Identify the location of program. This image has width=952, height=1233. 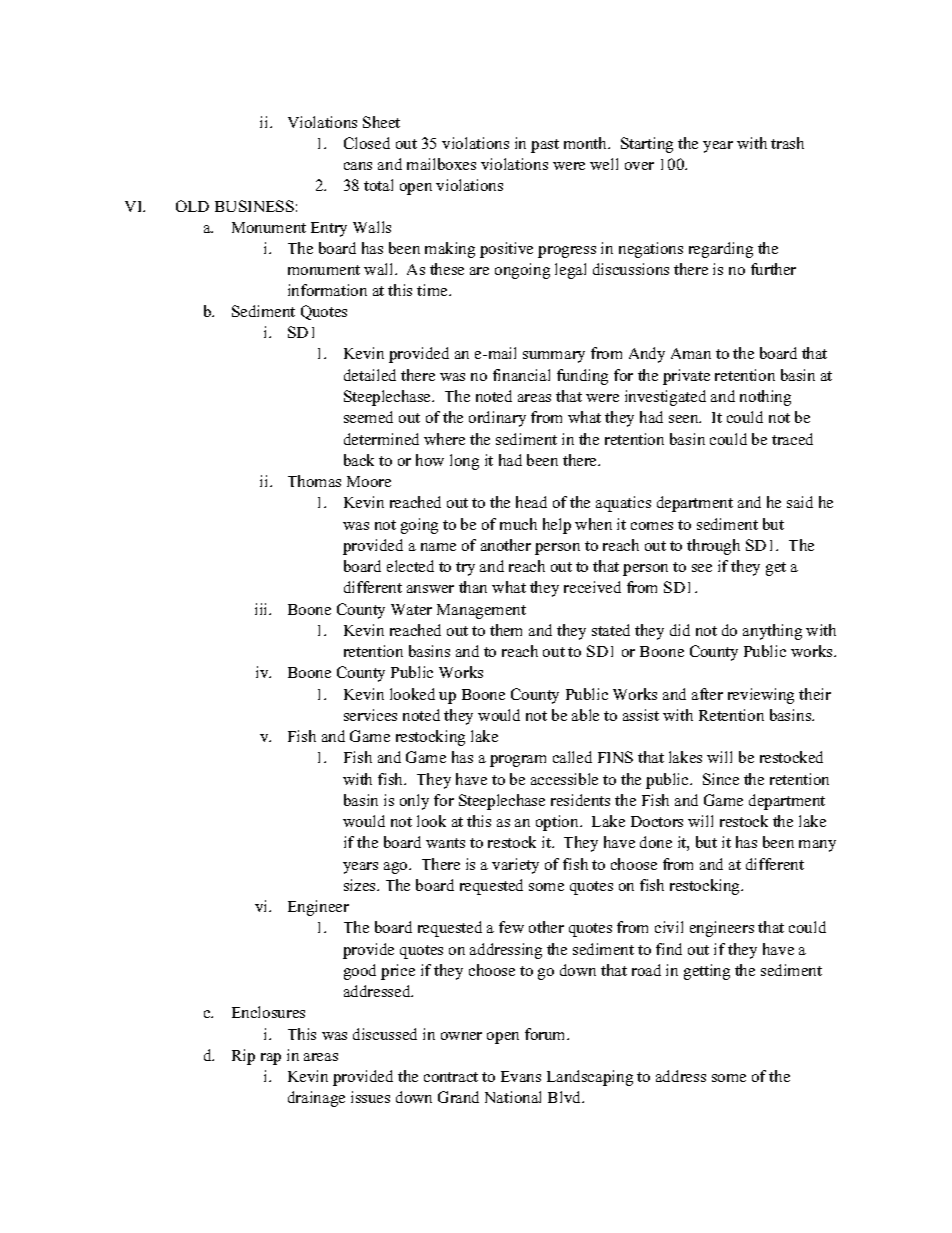
(518, 761).
